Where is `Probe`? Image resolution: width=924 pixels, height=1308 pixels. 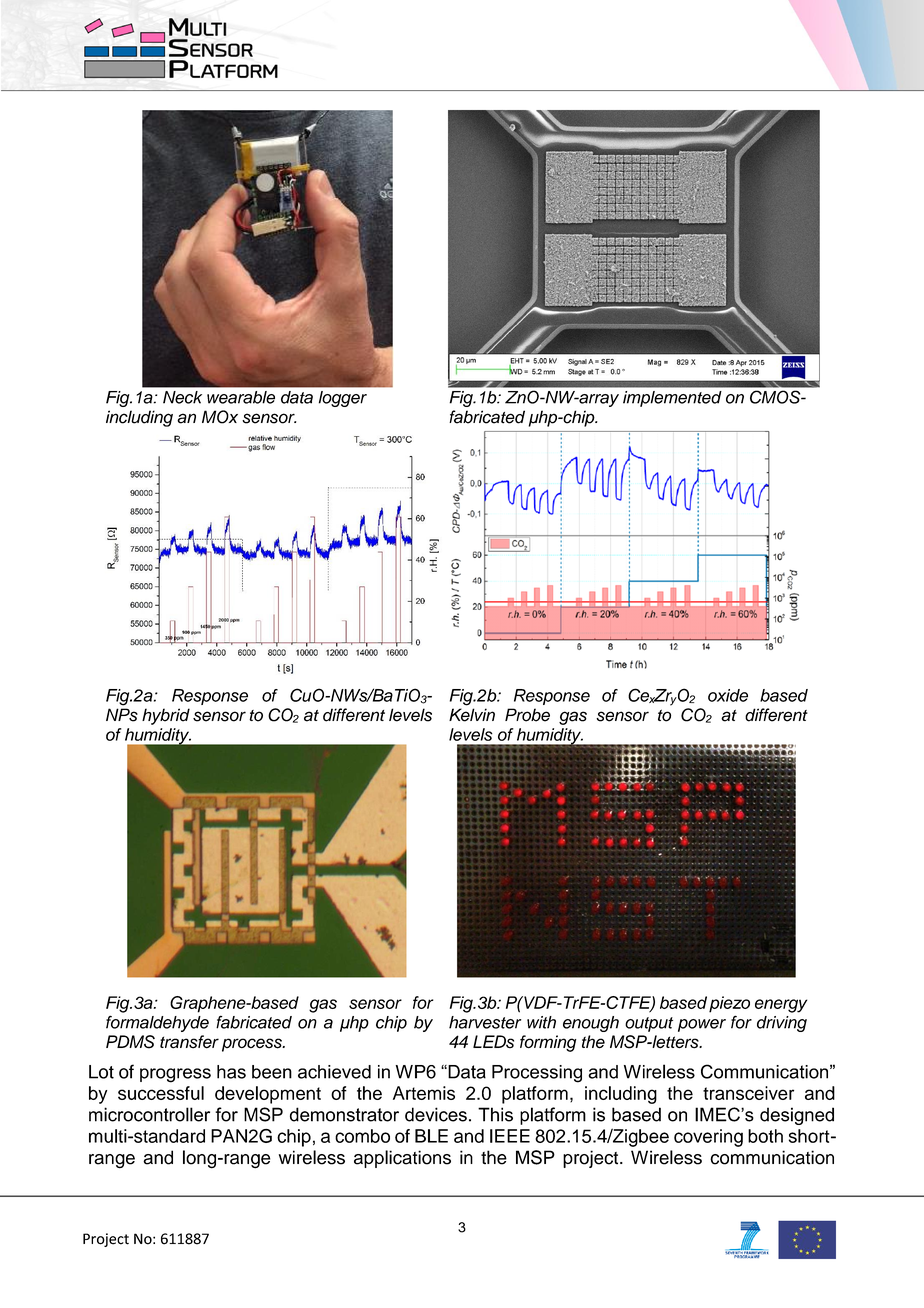 Probe is located at coordinates (527, 715).
